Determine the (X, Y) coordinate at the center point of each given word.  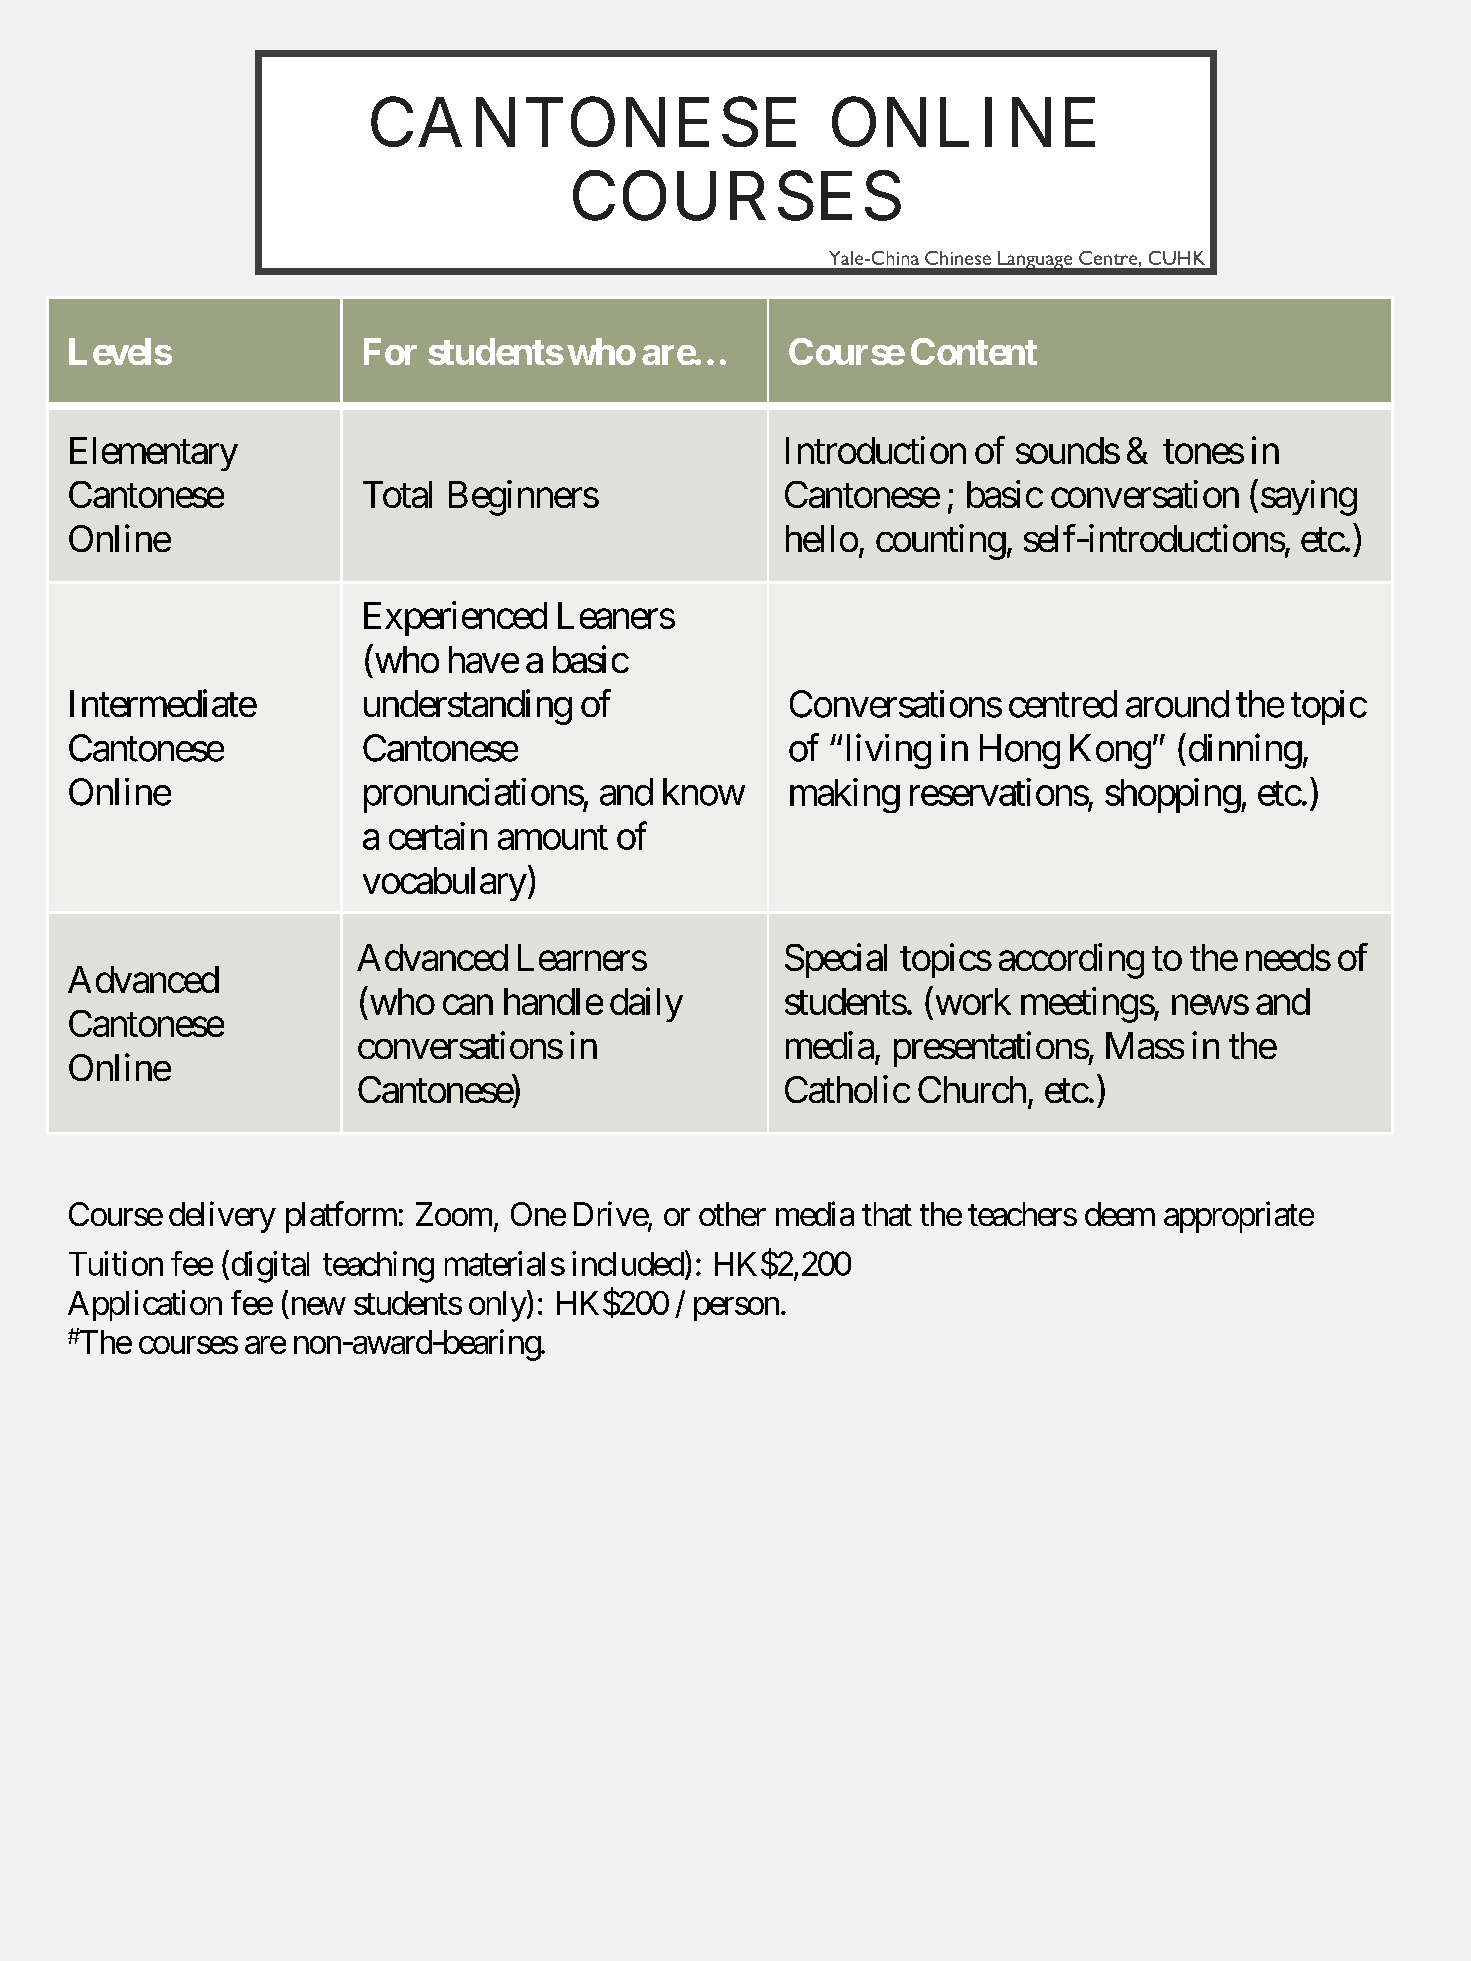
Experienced (455, 618)
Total (397, 494)
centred (1063, 704)
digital (268, 1267)
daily (646, 1004)
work (971, 1001)
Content (974, 351)
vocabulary (445, 884)
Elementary (154, 454)
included (628, 1263)
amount (553, 838)
